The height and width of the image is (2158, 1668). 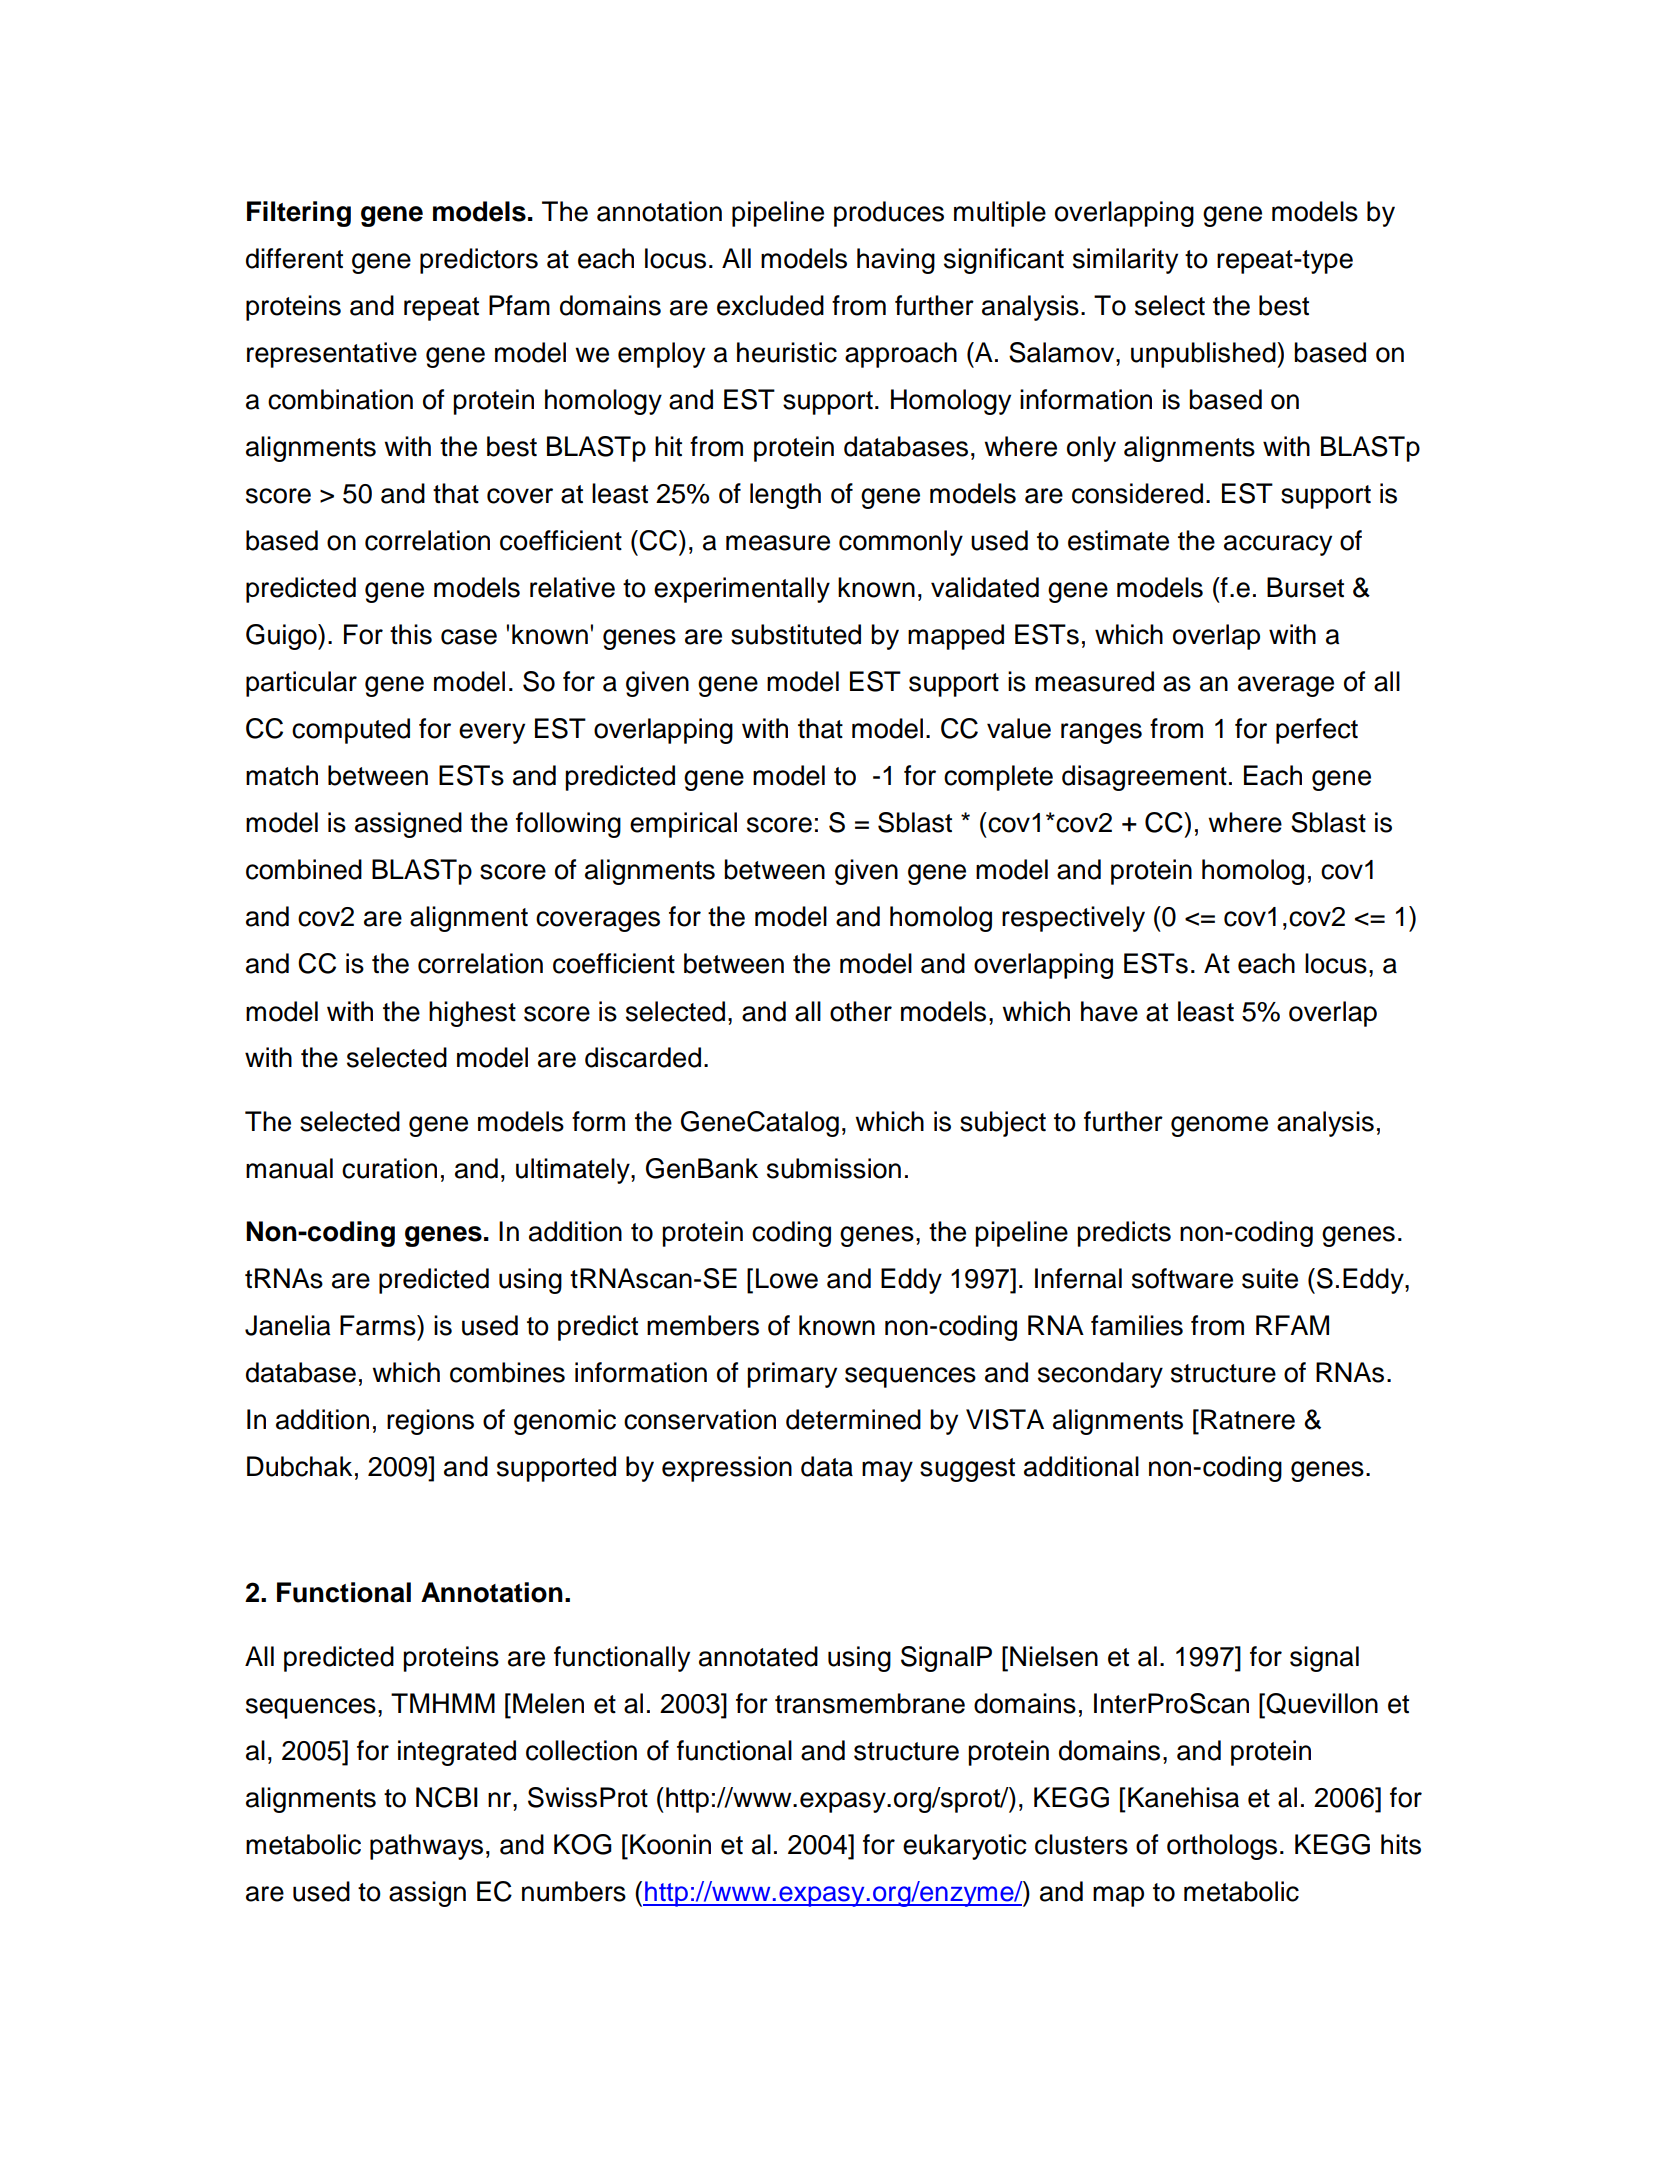 I want to click on pathways, so click(x=426, y=1847).
